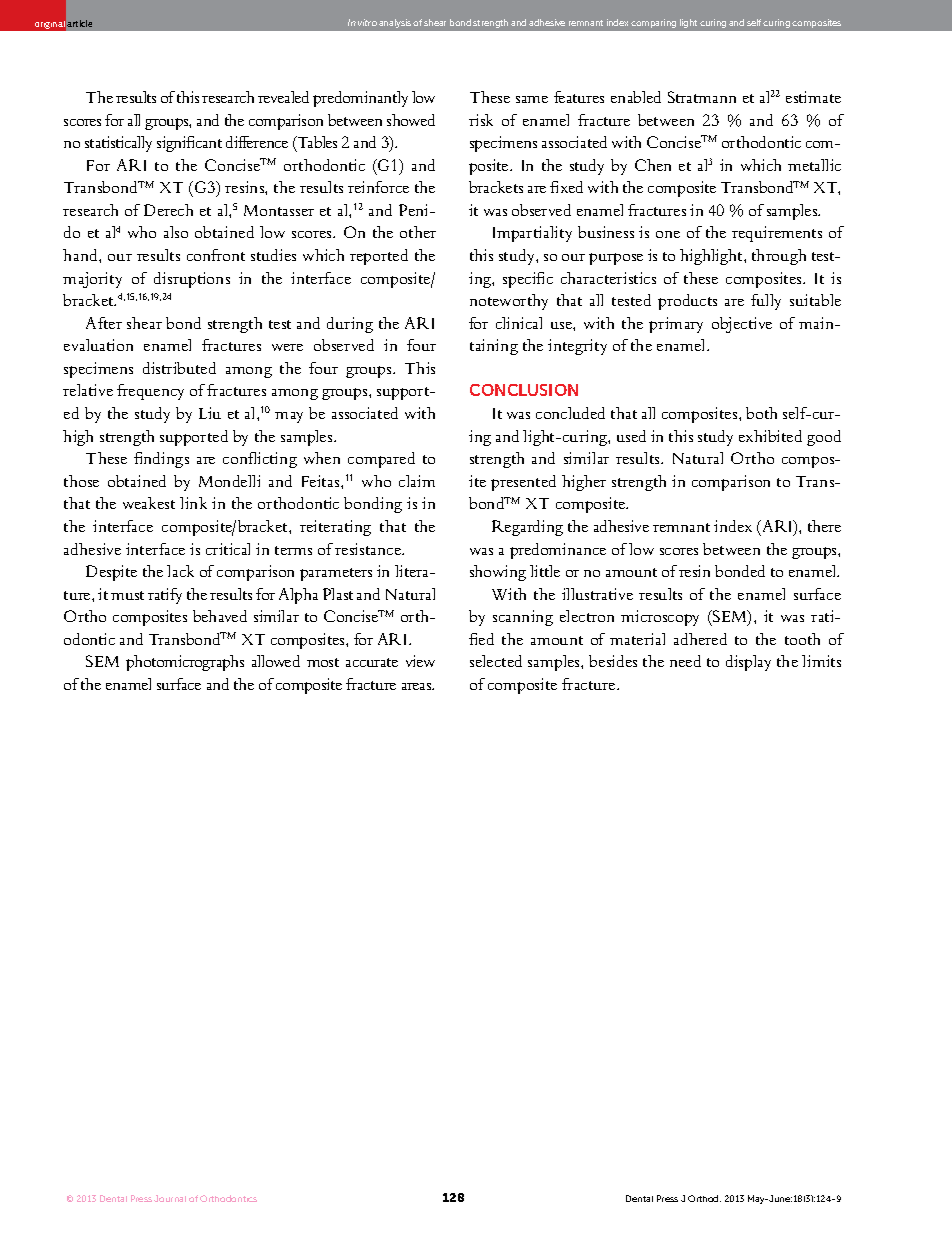 The width and height of the image is (952, 1233). What do you see at coordinates (79, 23) in the image?
I see `article` at bounding box center [79, 23].
